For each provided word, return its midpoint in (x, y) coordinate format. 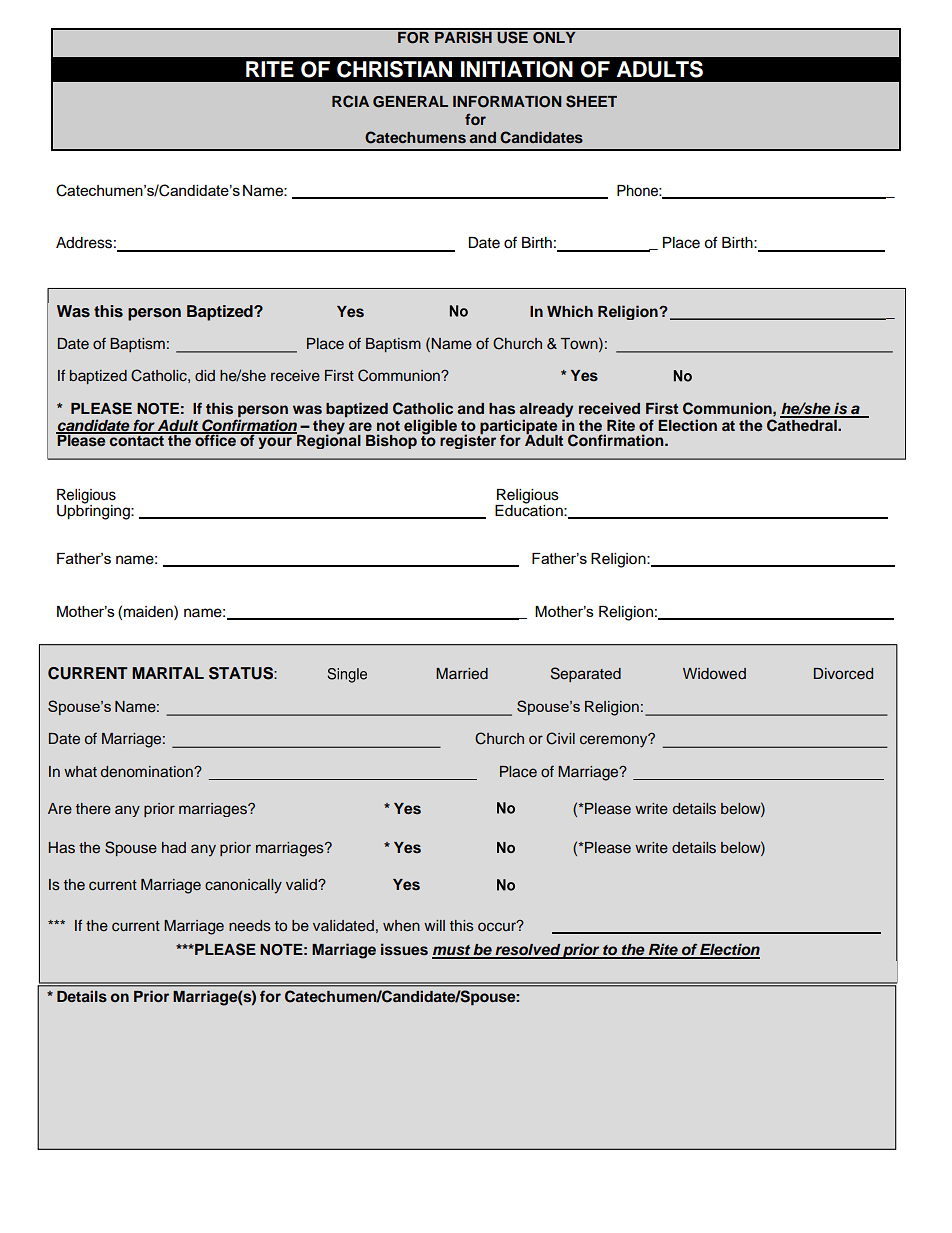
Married (462, 673)
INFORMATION (507, 102)
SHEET (591, 101)
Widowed (714, 673)
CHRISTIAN (394, 69)
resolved (527, 951)
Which (570, 311)
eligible (430, 427)
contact (136, 439)
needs (250, 926)
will (434, 925)
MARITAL (168, 673)
